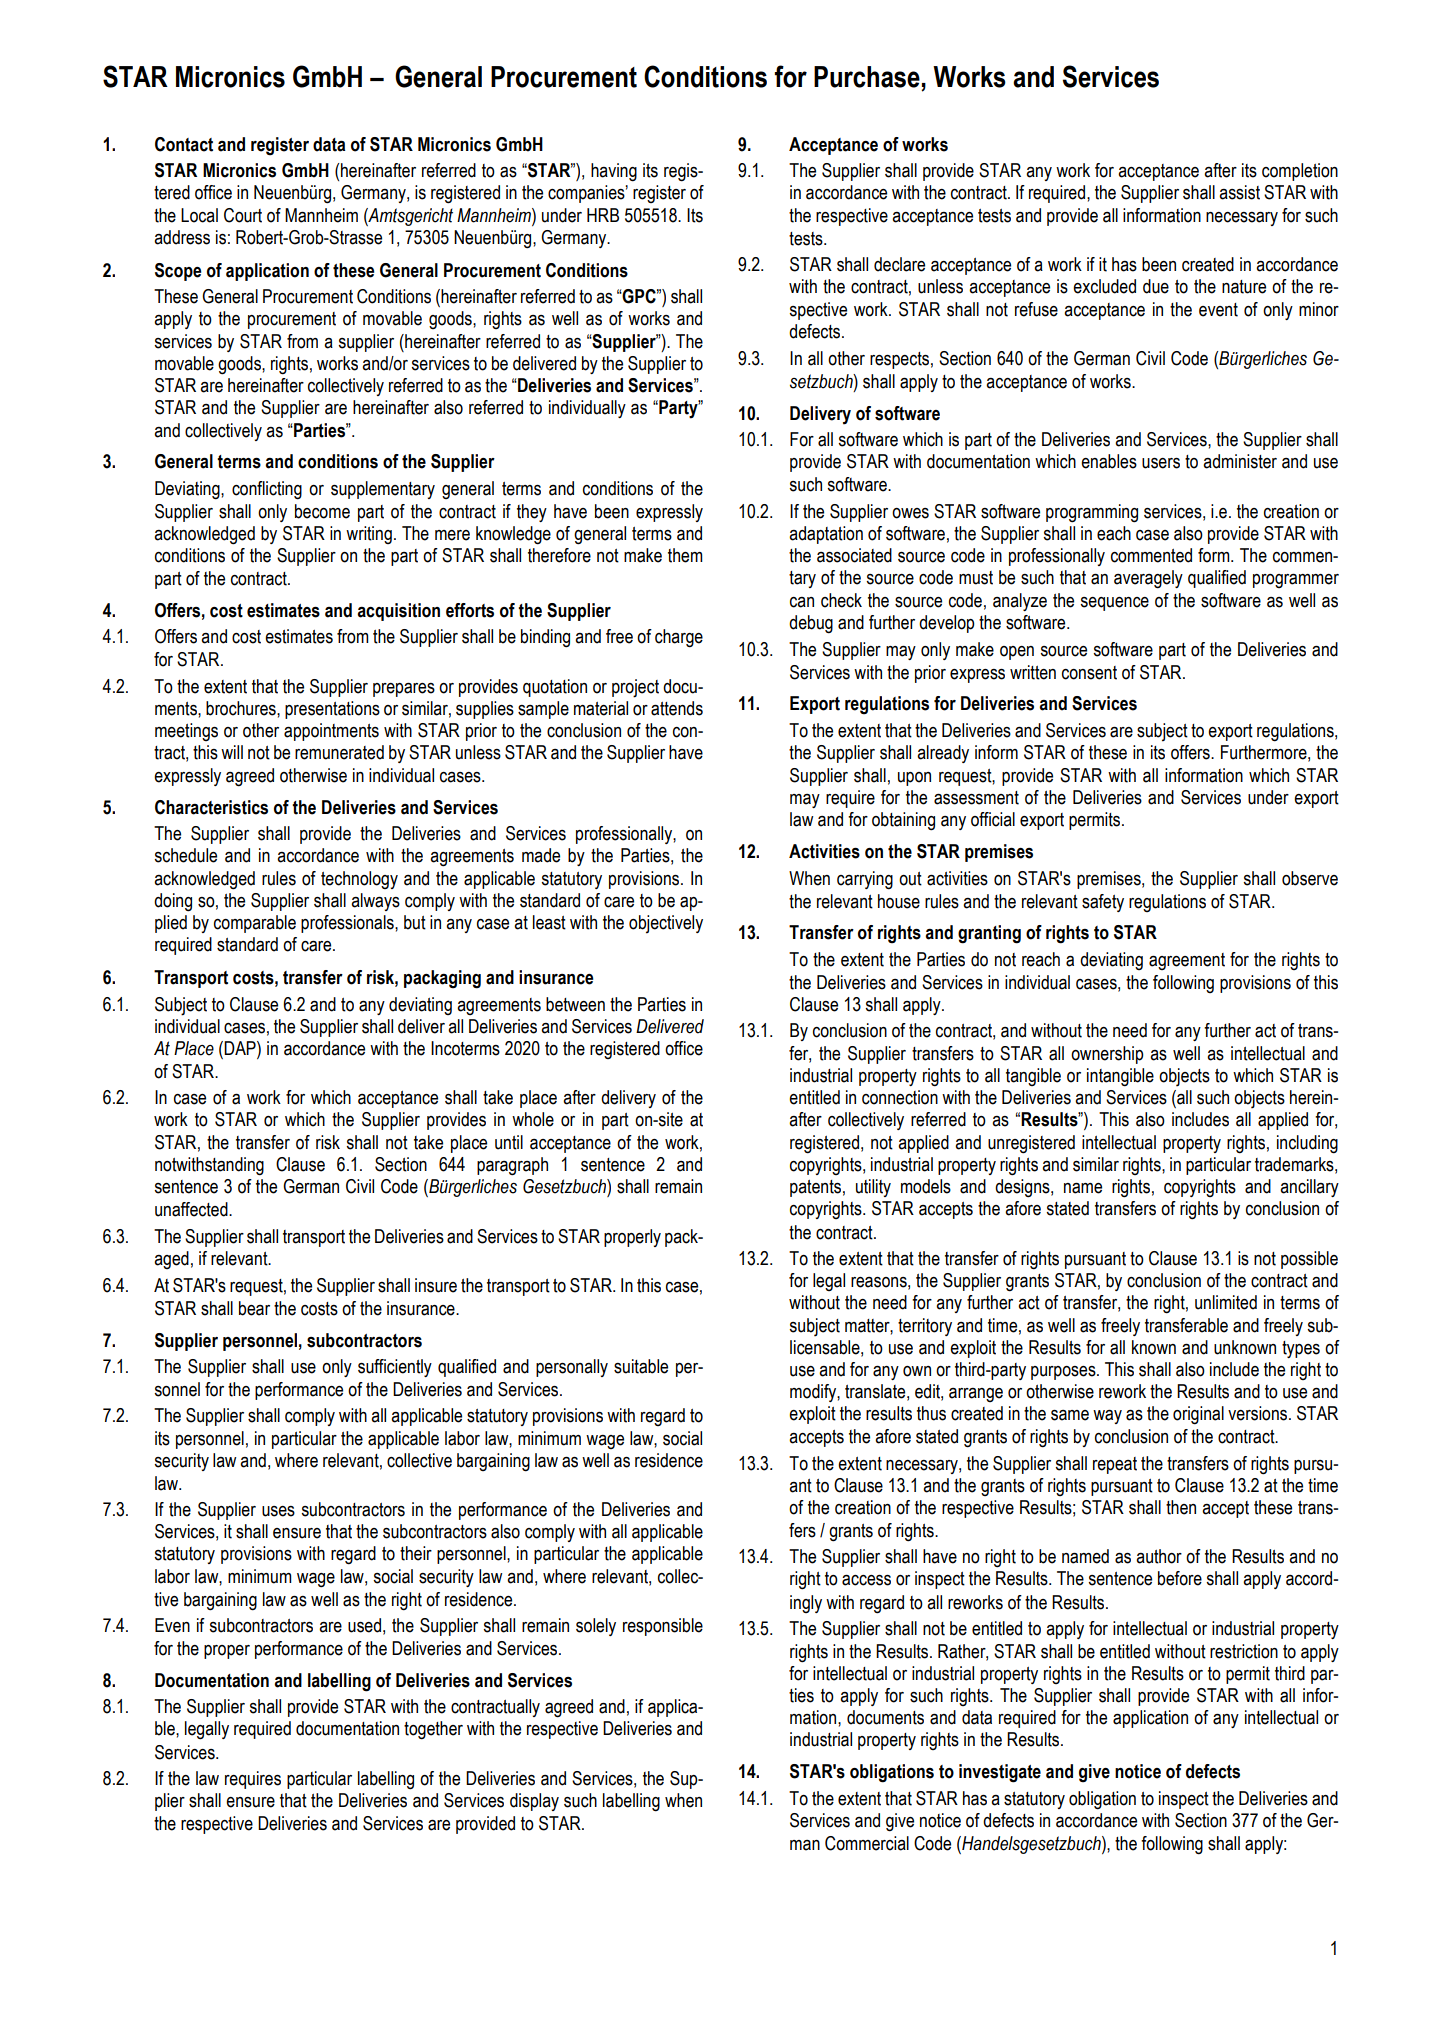 Image resolution: width=1441 pixels, height=2039 pixels. What do you see at coordinates (873, 1188) in the image?
I see `utility` at bounding box center [873, 1188].
